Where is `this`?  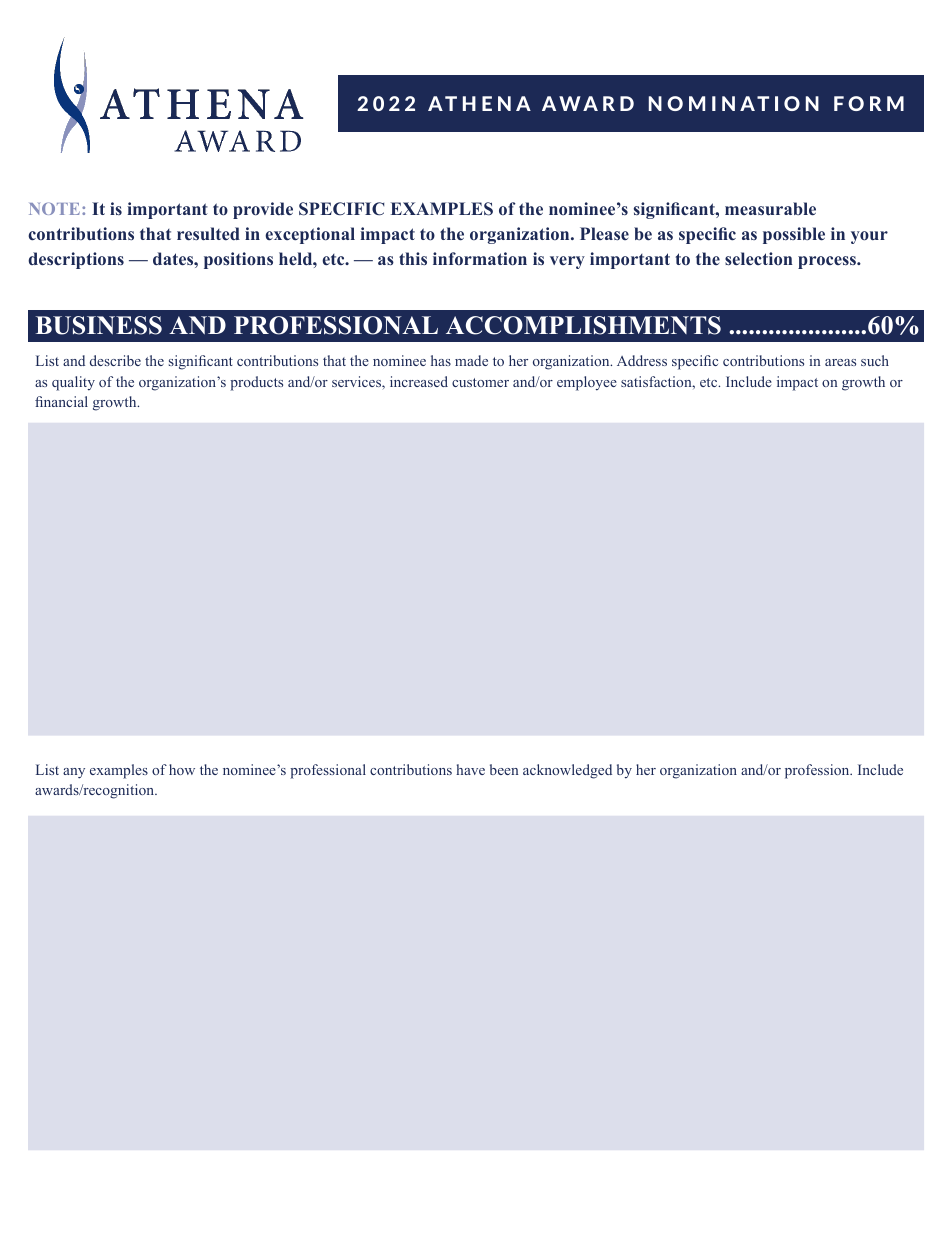
this is located at coordinates (413, 258).
